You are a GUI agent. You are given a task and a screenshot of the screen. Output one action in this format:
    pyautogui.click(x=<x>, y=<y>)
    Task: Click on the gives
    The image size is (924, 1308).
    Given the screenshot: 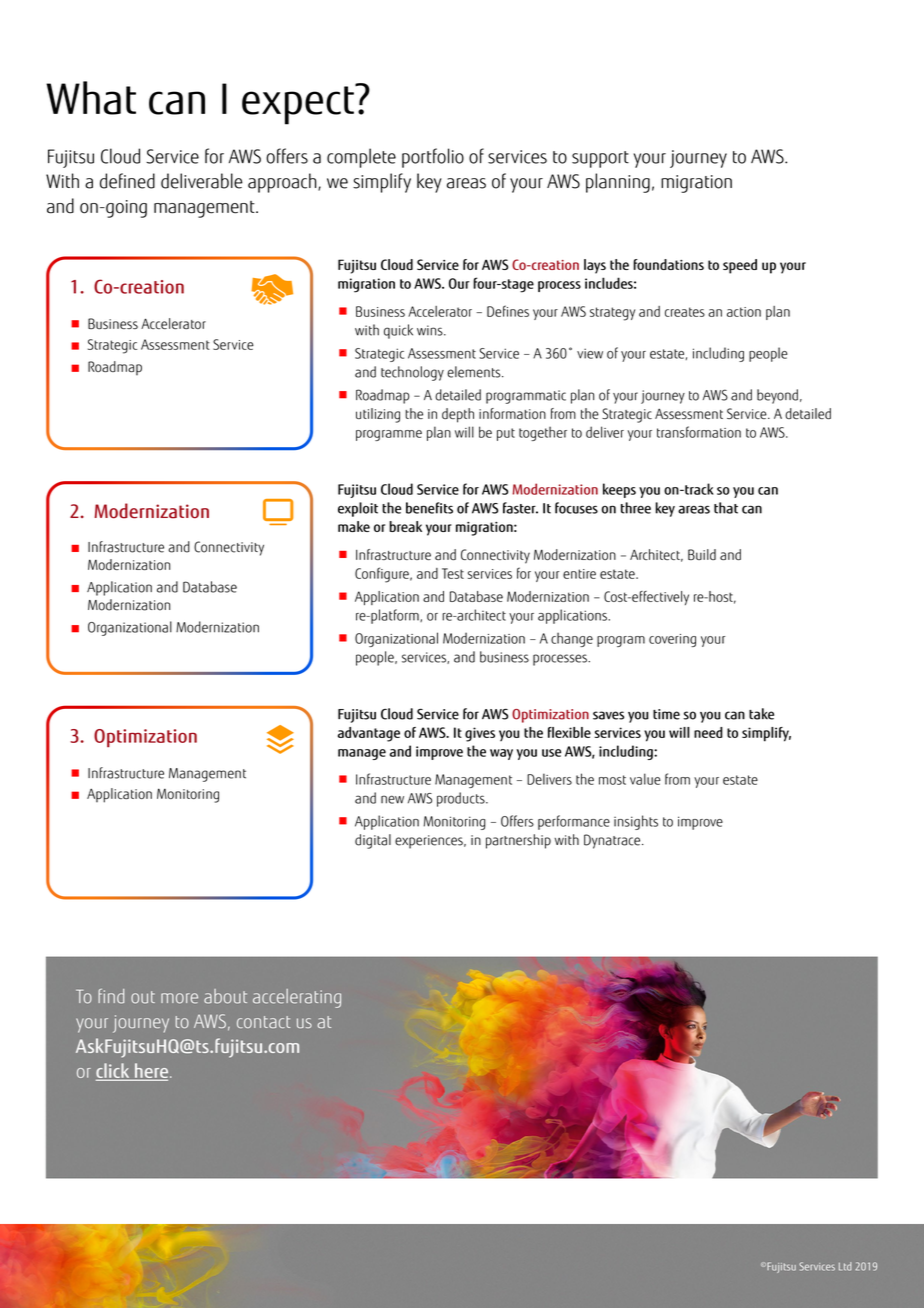 What is the action you would take?
    pyautogui.click(x=480, y=734)
